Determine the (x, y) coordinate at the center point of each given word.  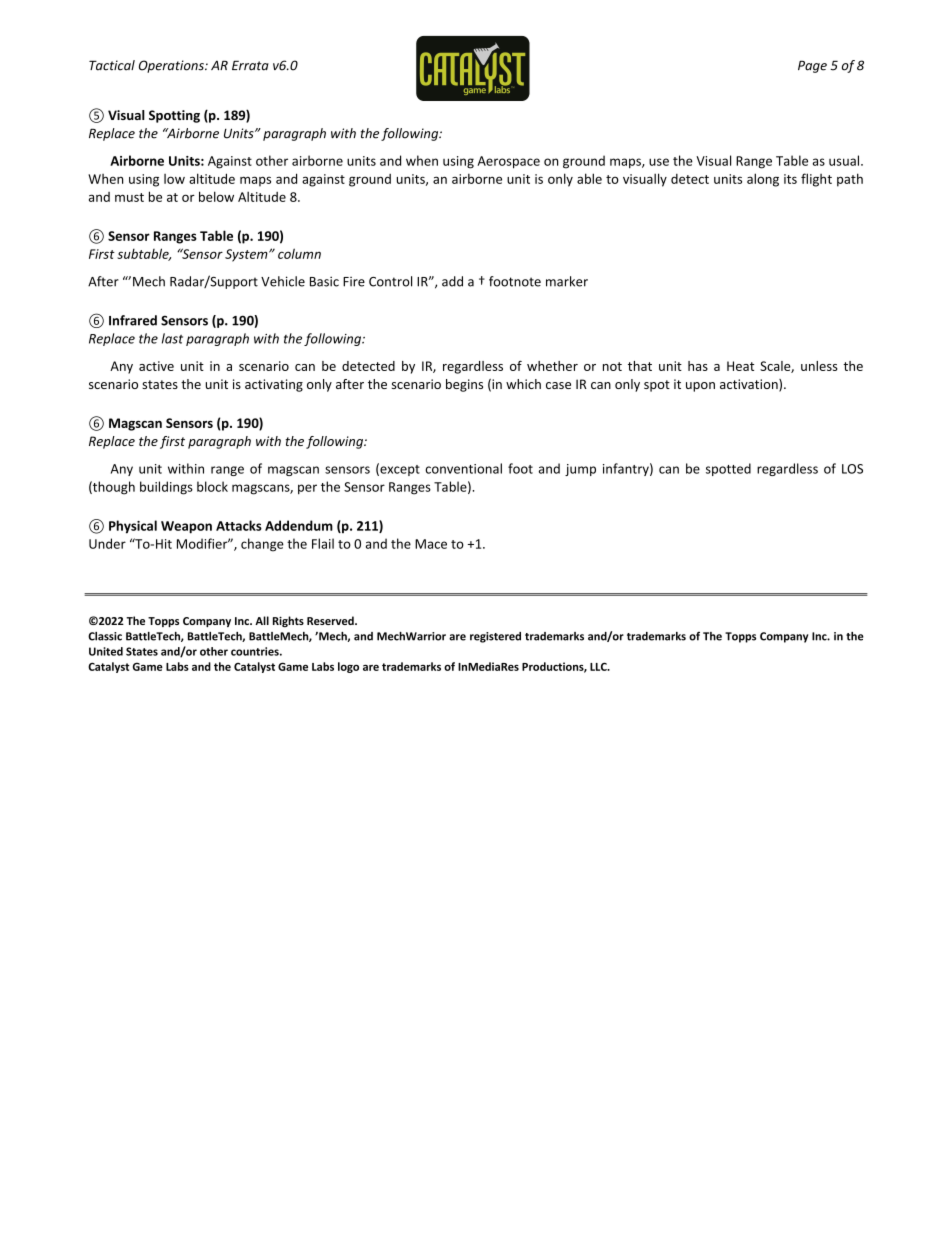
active (156, 366)
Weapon (186, 527)
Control (390, 281)
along (763, 180)
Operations (172, 66)
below (216, 196)
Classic (105, 636)
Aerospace (508, 162)
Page (812, 66)
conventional (463, 468)
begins (464, 385)
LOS (852, 469)
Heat (740, 366)
